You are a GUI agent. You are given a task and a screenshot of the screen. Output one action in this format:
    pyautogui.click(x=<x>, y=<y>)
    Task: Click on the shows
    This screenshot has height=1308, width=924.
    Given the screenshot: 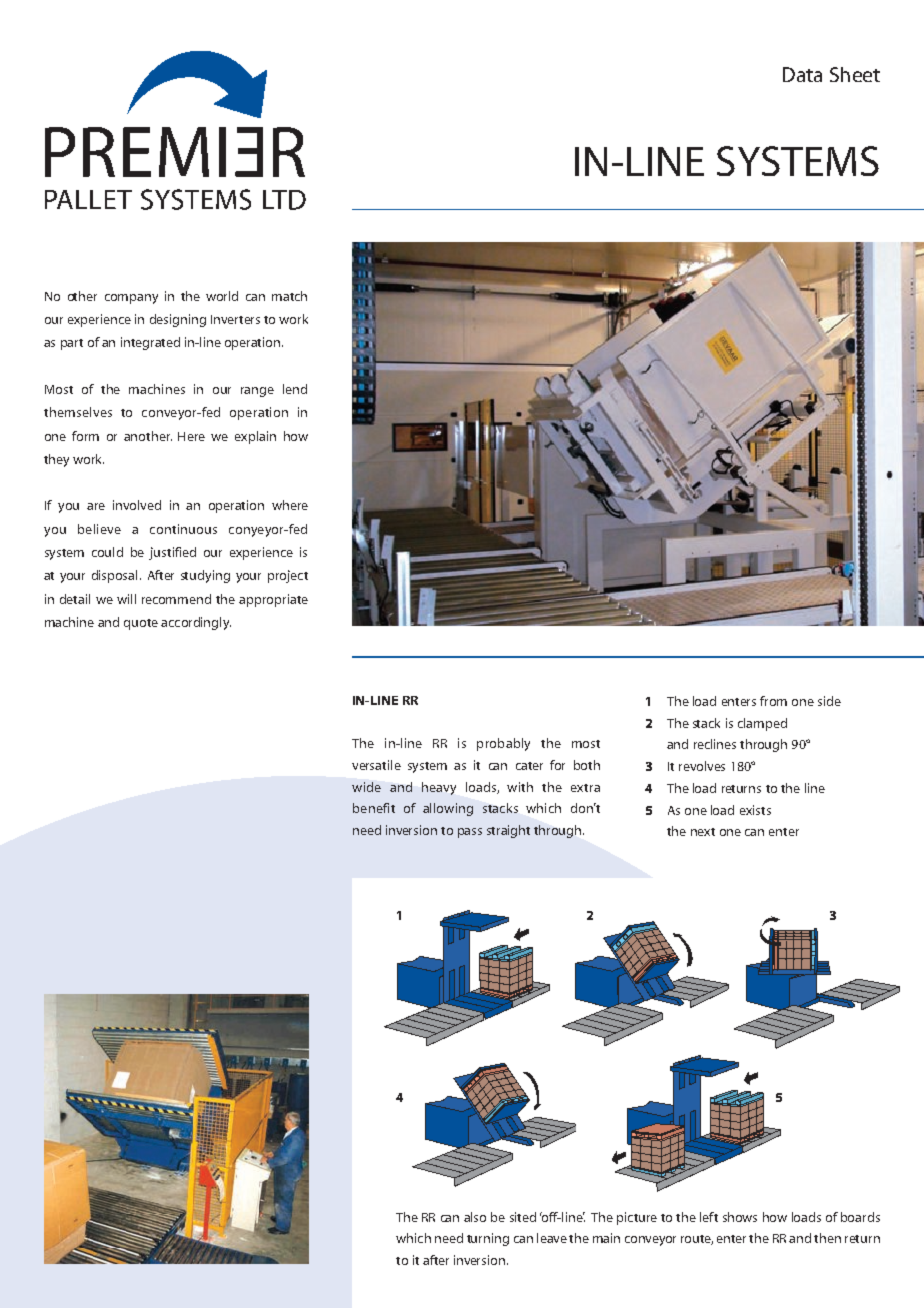 What is the action you would take?
    pyautogui.click(x=740, y=1217)
